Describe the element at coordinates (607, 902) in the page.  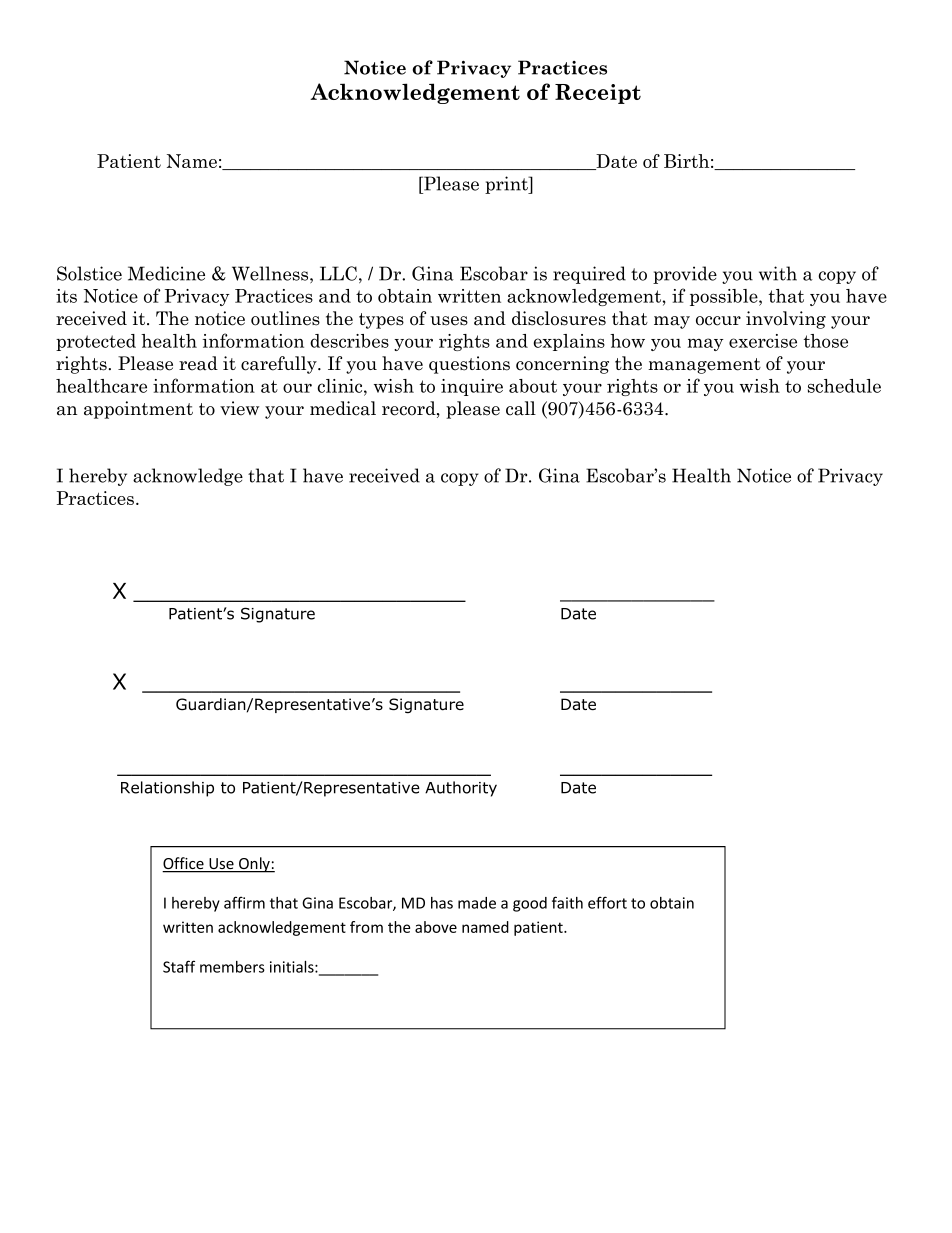
I see `effort` at that location.
